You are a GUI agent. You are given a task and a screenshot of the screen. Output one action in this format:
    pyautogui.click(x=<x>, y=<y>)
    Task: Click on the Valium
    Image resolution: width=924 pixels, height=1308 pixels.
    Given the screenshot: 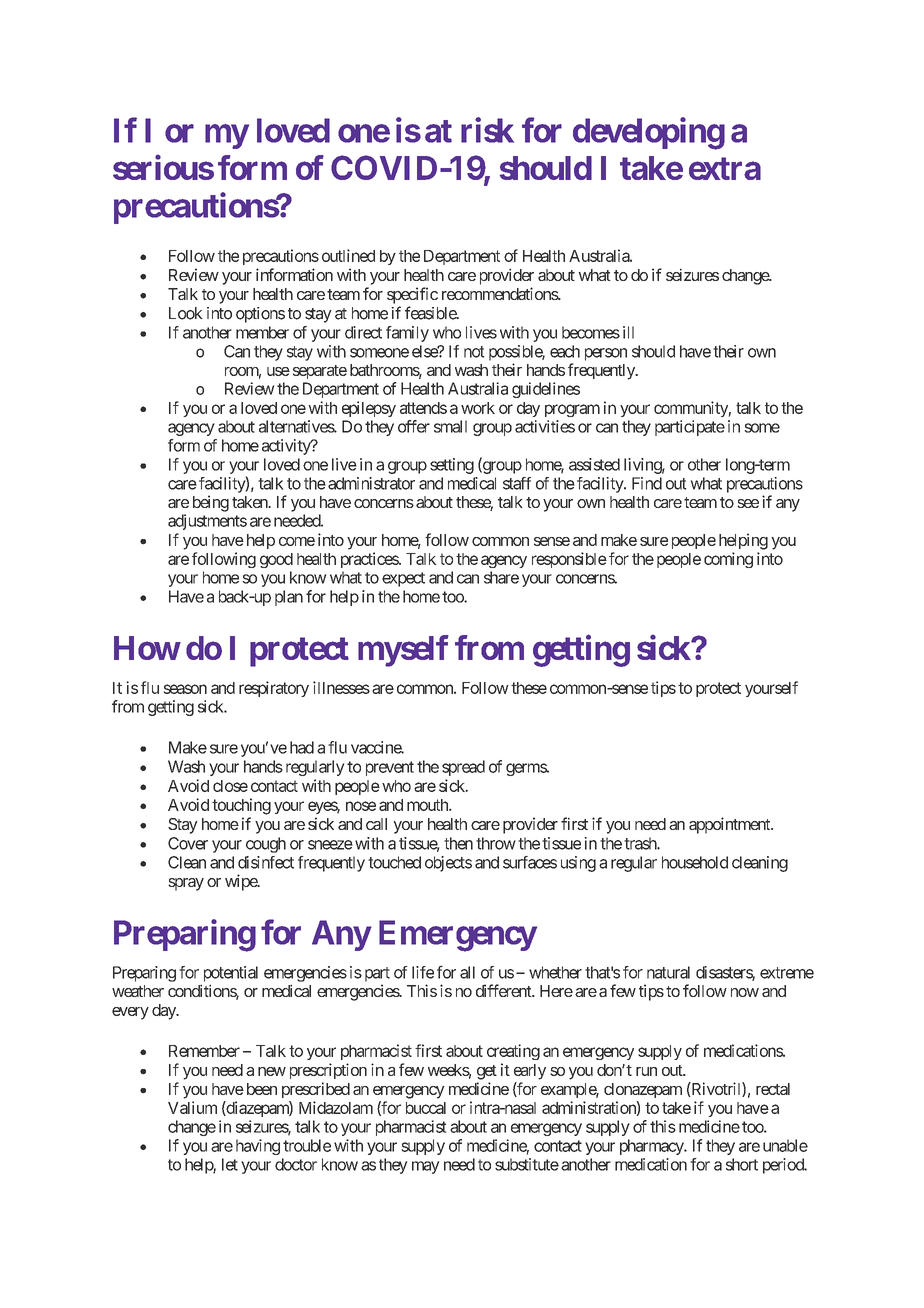 What is the action you would take?
    pyautogui.click(x=192, y=1107)
